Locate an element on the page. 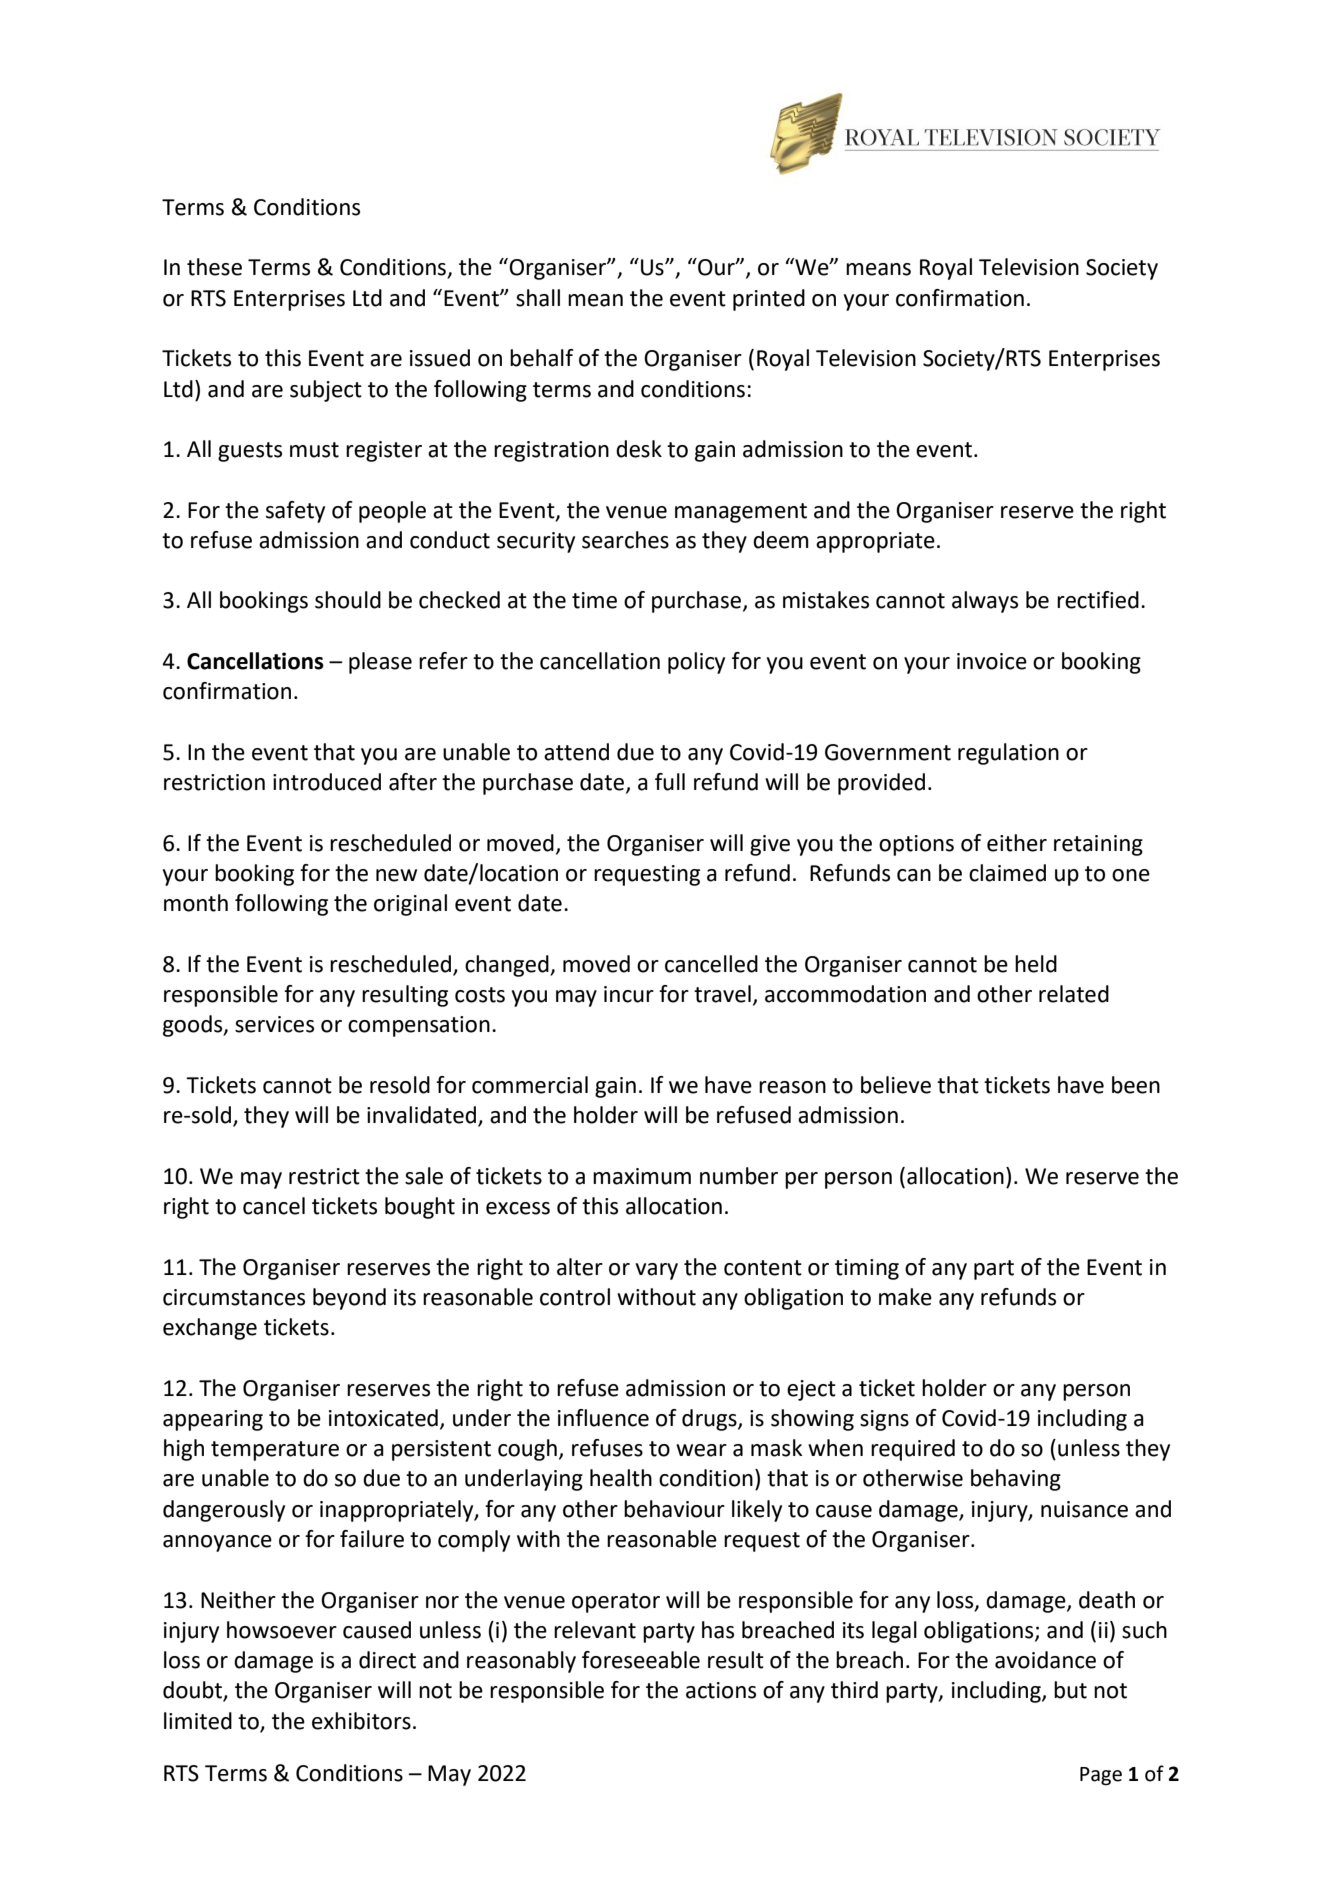 The width and height of the image is (1342, 1898). services is located at coordinates (274, 1024).
